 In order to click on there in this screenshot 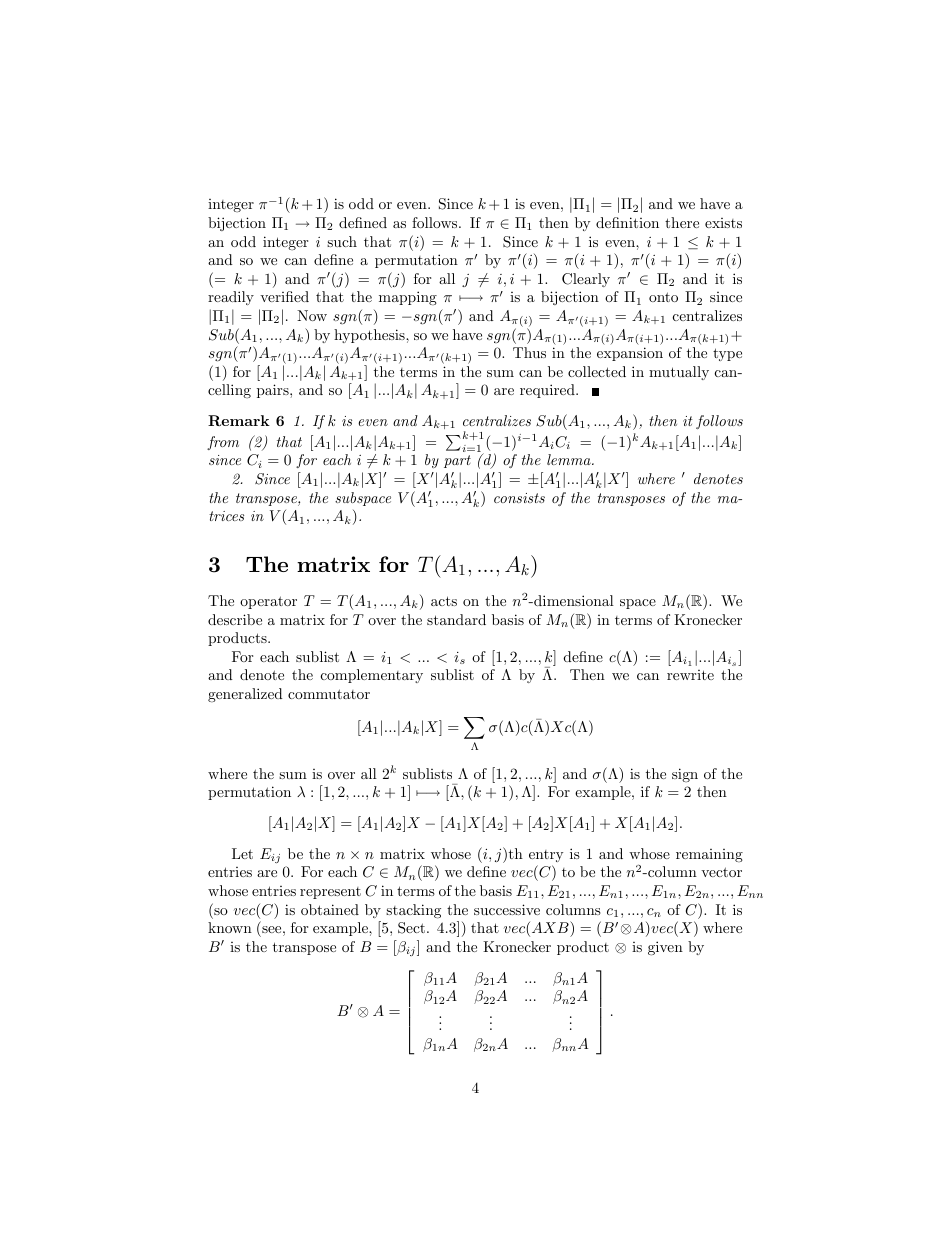, I will do `click(682, 222)`.
